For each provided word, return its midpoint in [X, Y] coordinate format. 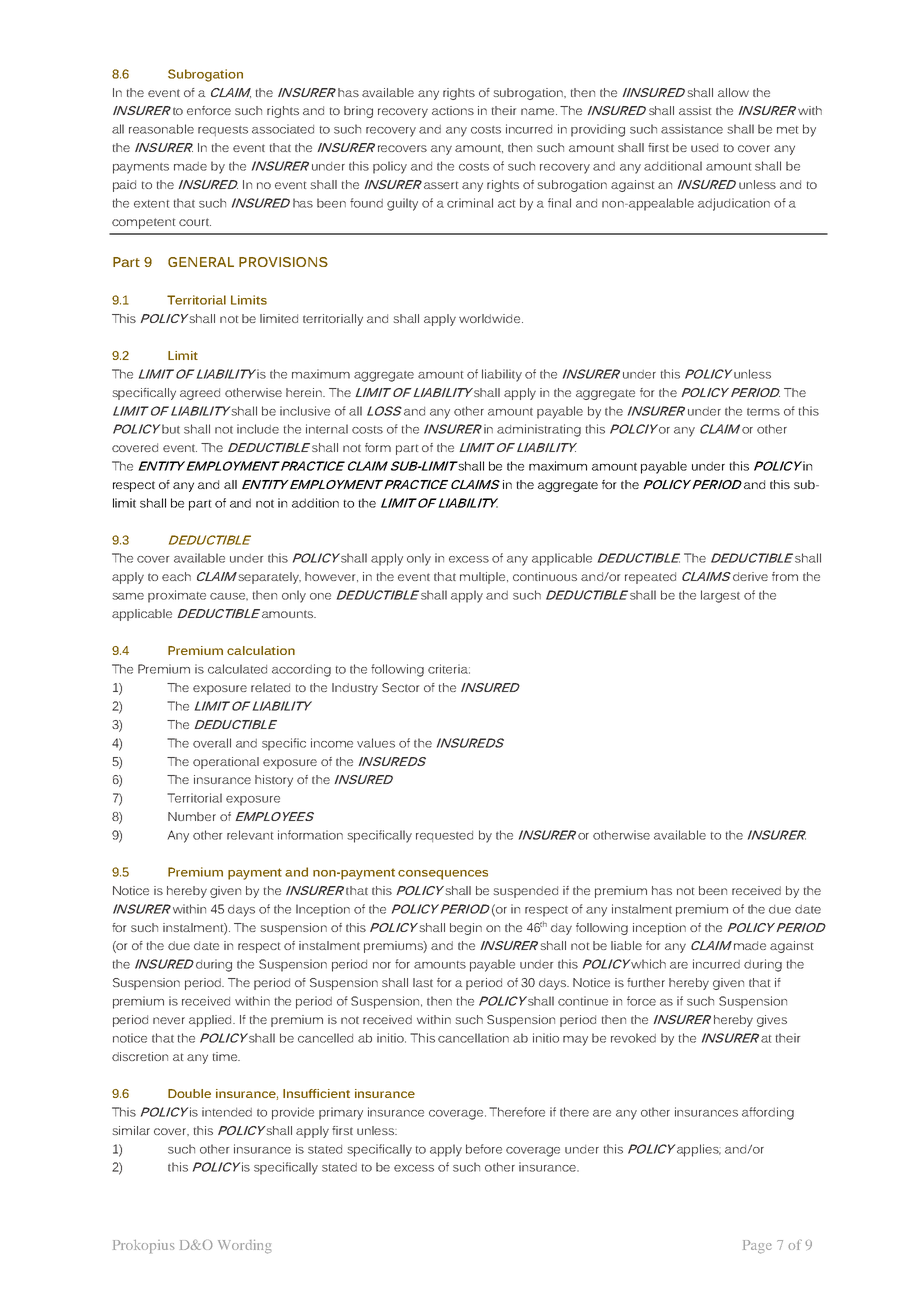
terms [763, 412]
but [171, 429]
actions [453, 110]
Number [192, 816]
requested [444, 836]
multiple [484, 578]
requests [223, 131]
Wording [244, 1247]
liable [626, 945]
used [704, 147]
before [484, 1149]
